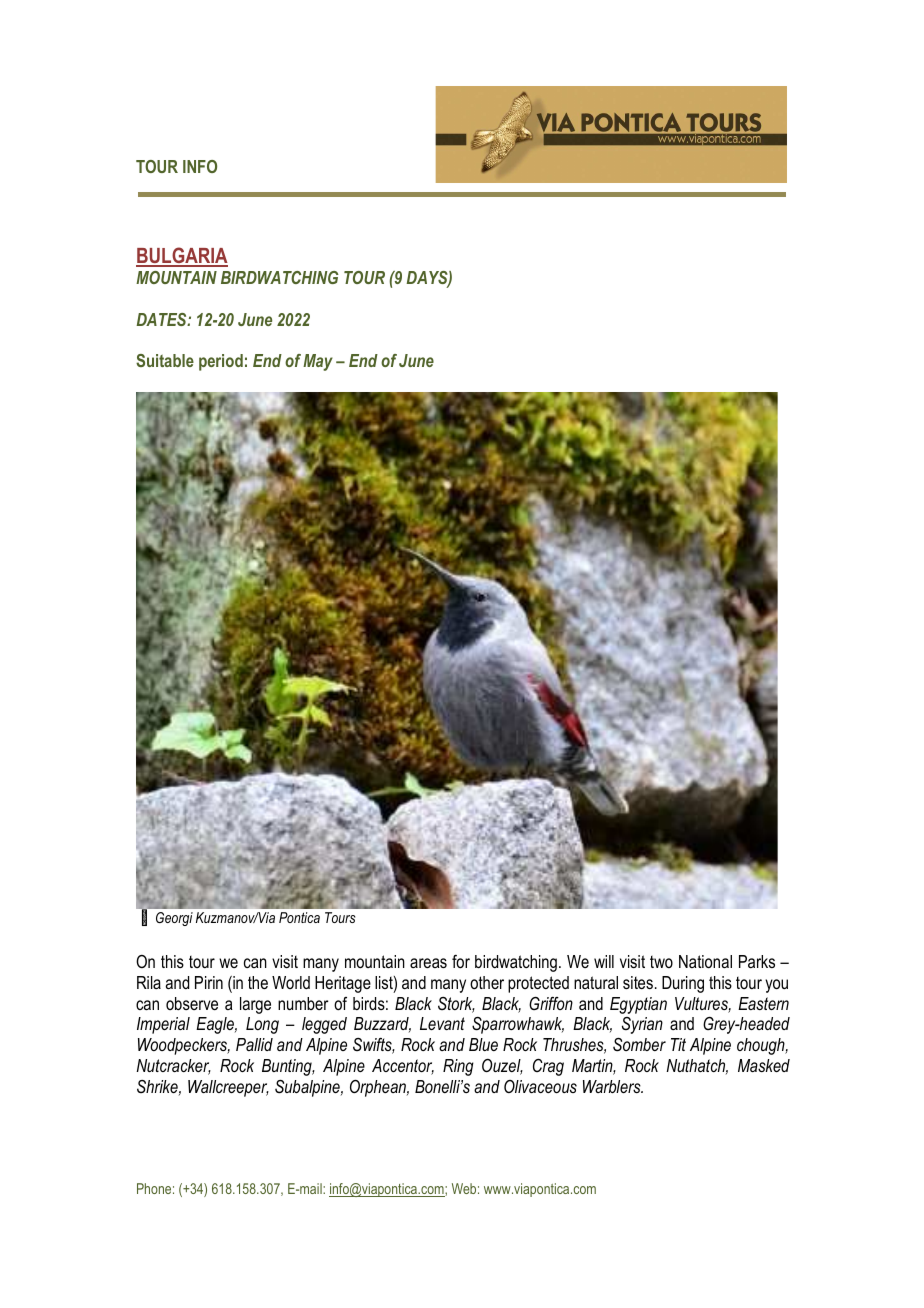 The width and height of the page is (924, 1308). Describe the element at coordinates (705, 962) in the page. I see `National` at that location.
